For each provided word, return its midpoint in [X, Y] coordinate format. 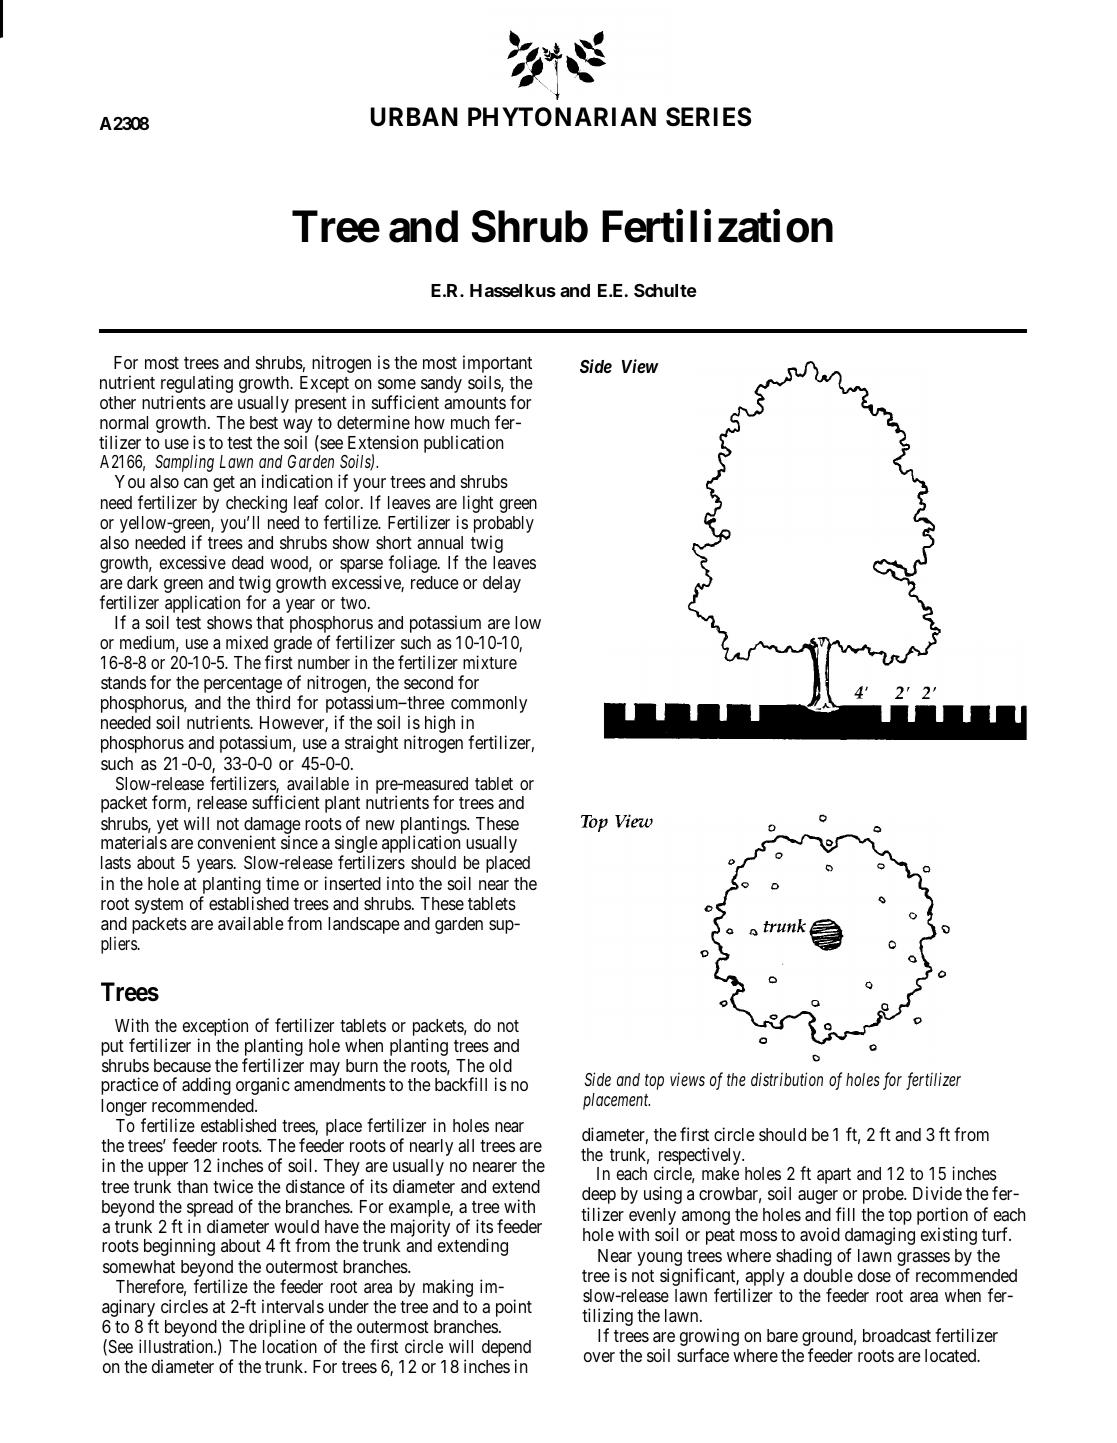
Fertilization [717, 225]
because [182, 1065]
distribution [787, 1079]
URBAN [414, 116]
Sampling [184, 463]
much [470, 422]
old [500, 1065]
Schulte [665, 290]
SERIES [708, 117]
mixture [490, 662]
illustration [177, 1346]
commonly [489, 706]
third [273, 702]
